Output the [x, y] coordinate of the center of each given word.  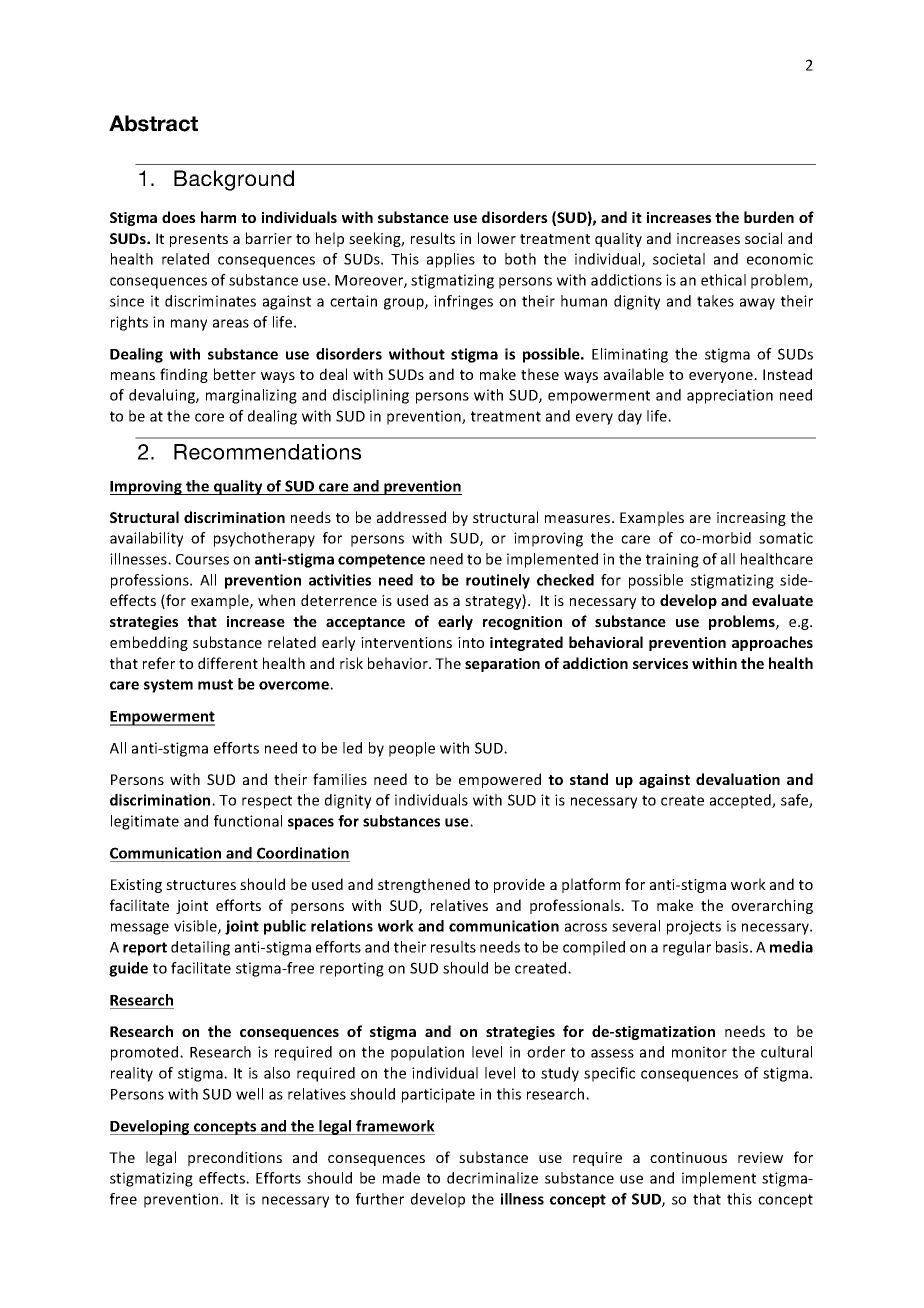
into [471, 642]
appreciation [730, 396]
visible [196, 927]
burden [769, 217]
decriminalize [492, 1178]
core [209, 417]
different [228, 663]
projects [694, 927]
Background [234, 180]
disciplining [371, 396]
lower [497, 238]
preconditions [235, 1158]
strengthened [424, 885]
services [660, 663]
